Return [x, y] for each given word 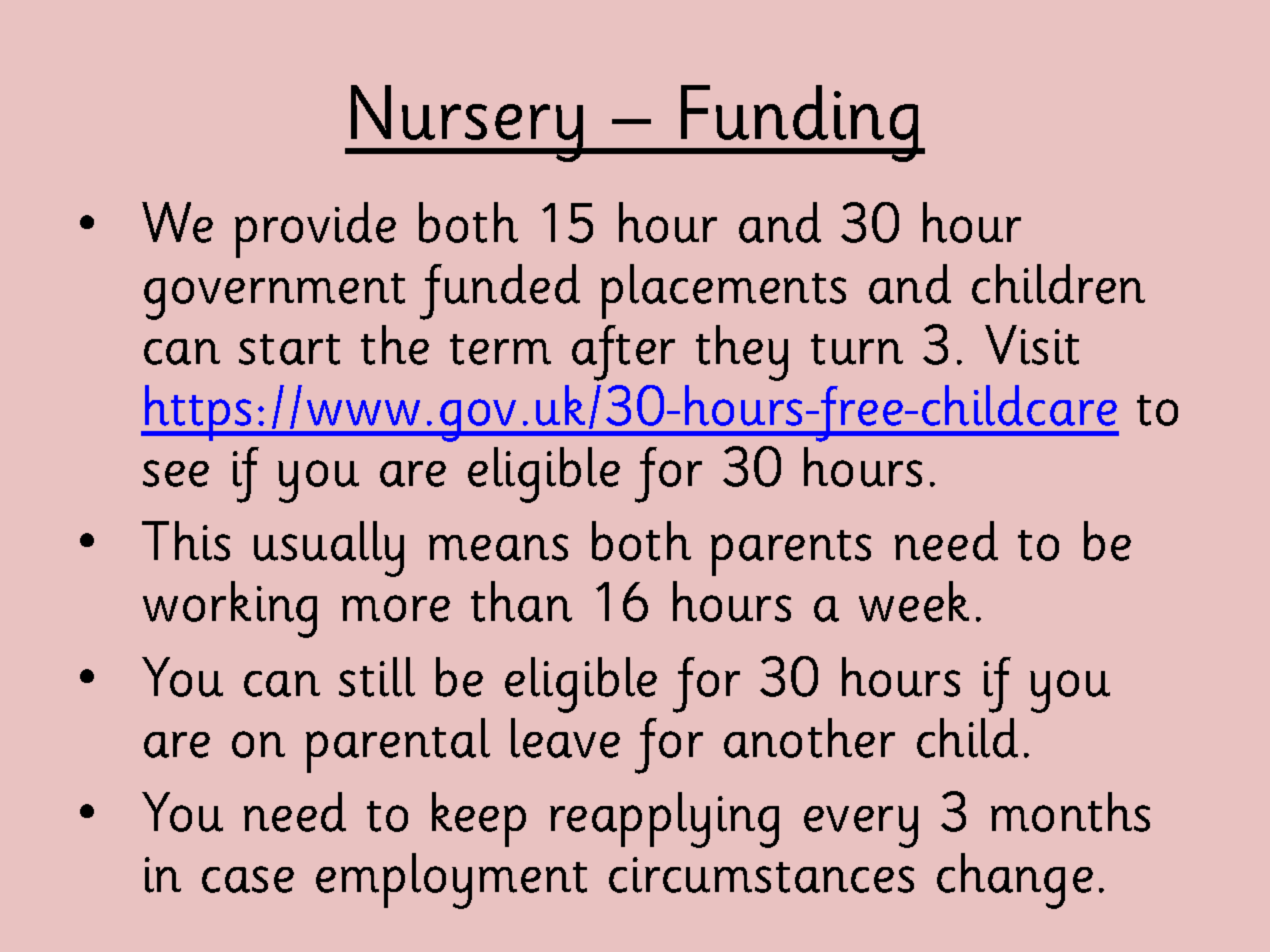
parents [791, 553]
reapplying [664, 820]
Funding [800, 123]
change [1015, 881]
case [248, 879]
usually [329, 549]
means [498, 547]
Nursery [467, 123]
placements [723, 291]
